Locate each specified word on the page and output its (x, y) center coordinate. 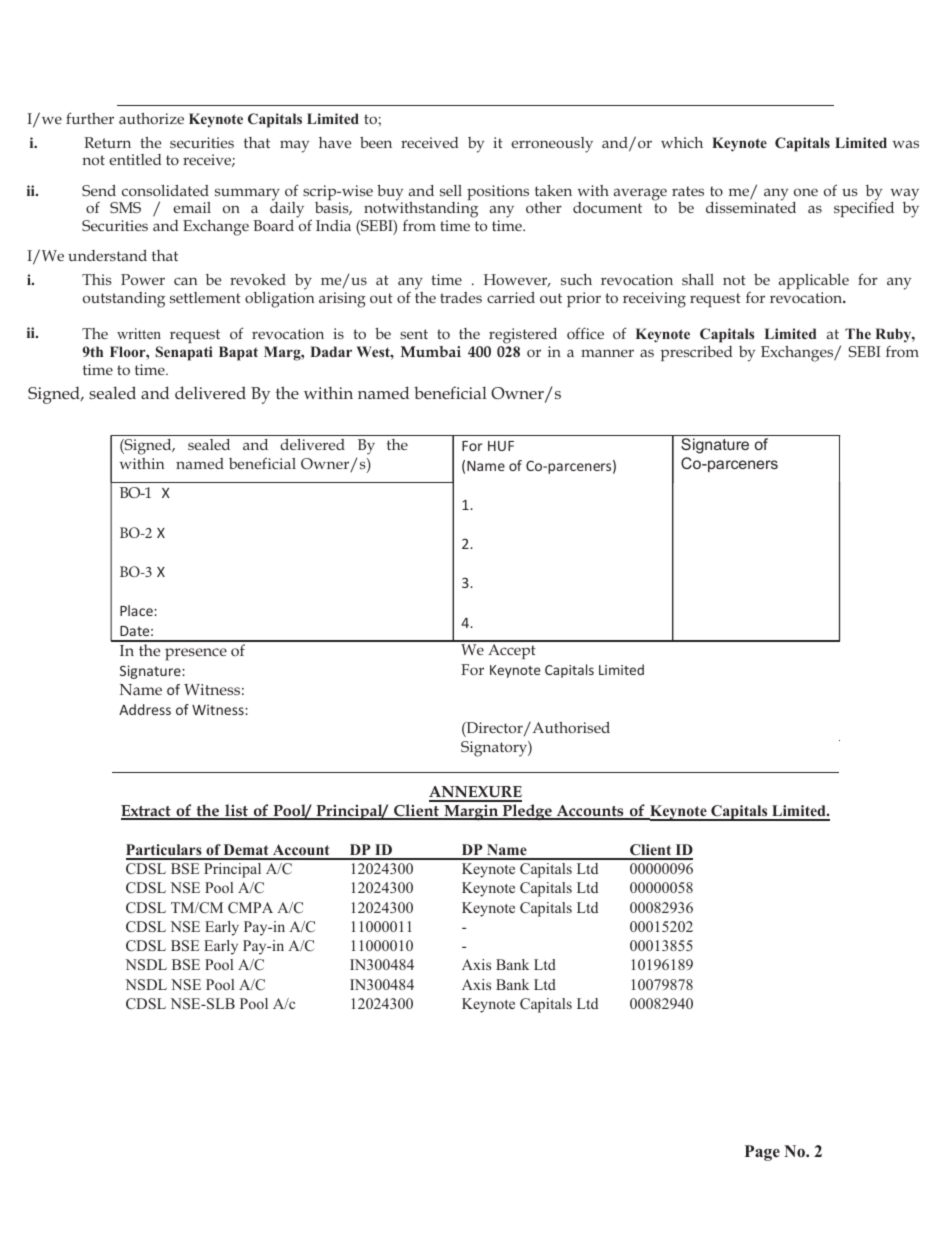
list (237, 811)
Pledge (527, 812)
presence (196, 654)
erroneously (552, 145)
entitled (135, 159)
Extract (147, 812)
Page (762, 1153)
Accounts (590, 812)
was (906, 144)
